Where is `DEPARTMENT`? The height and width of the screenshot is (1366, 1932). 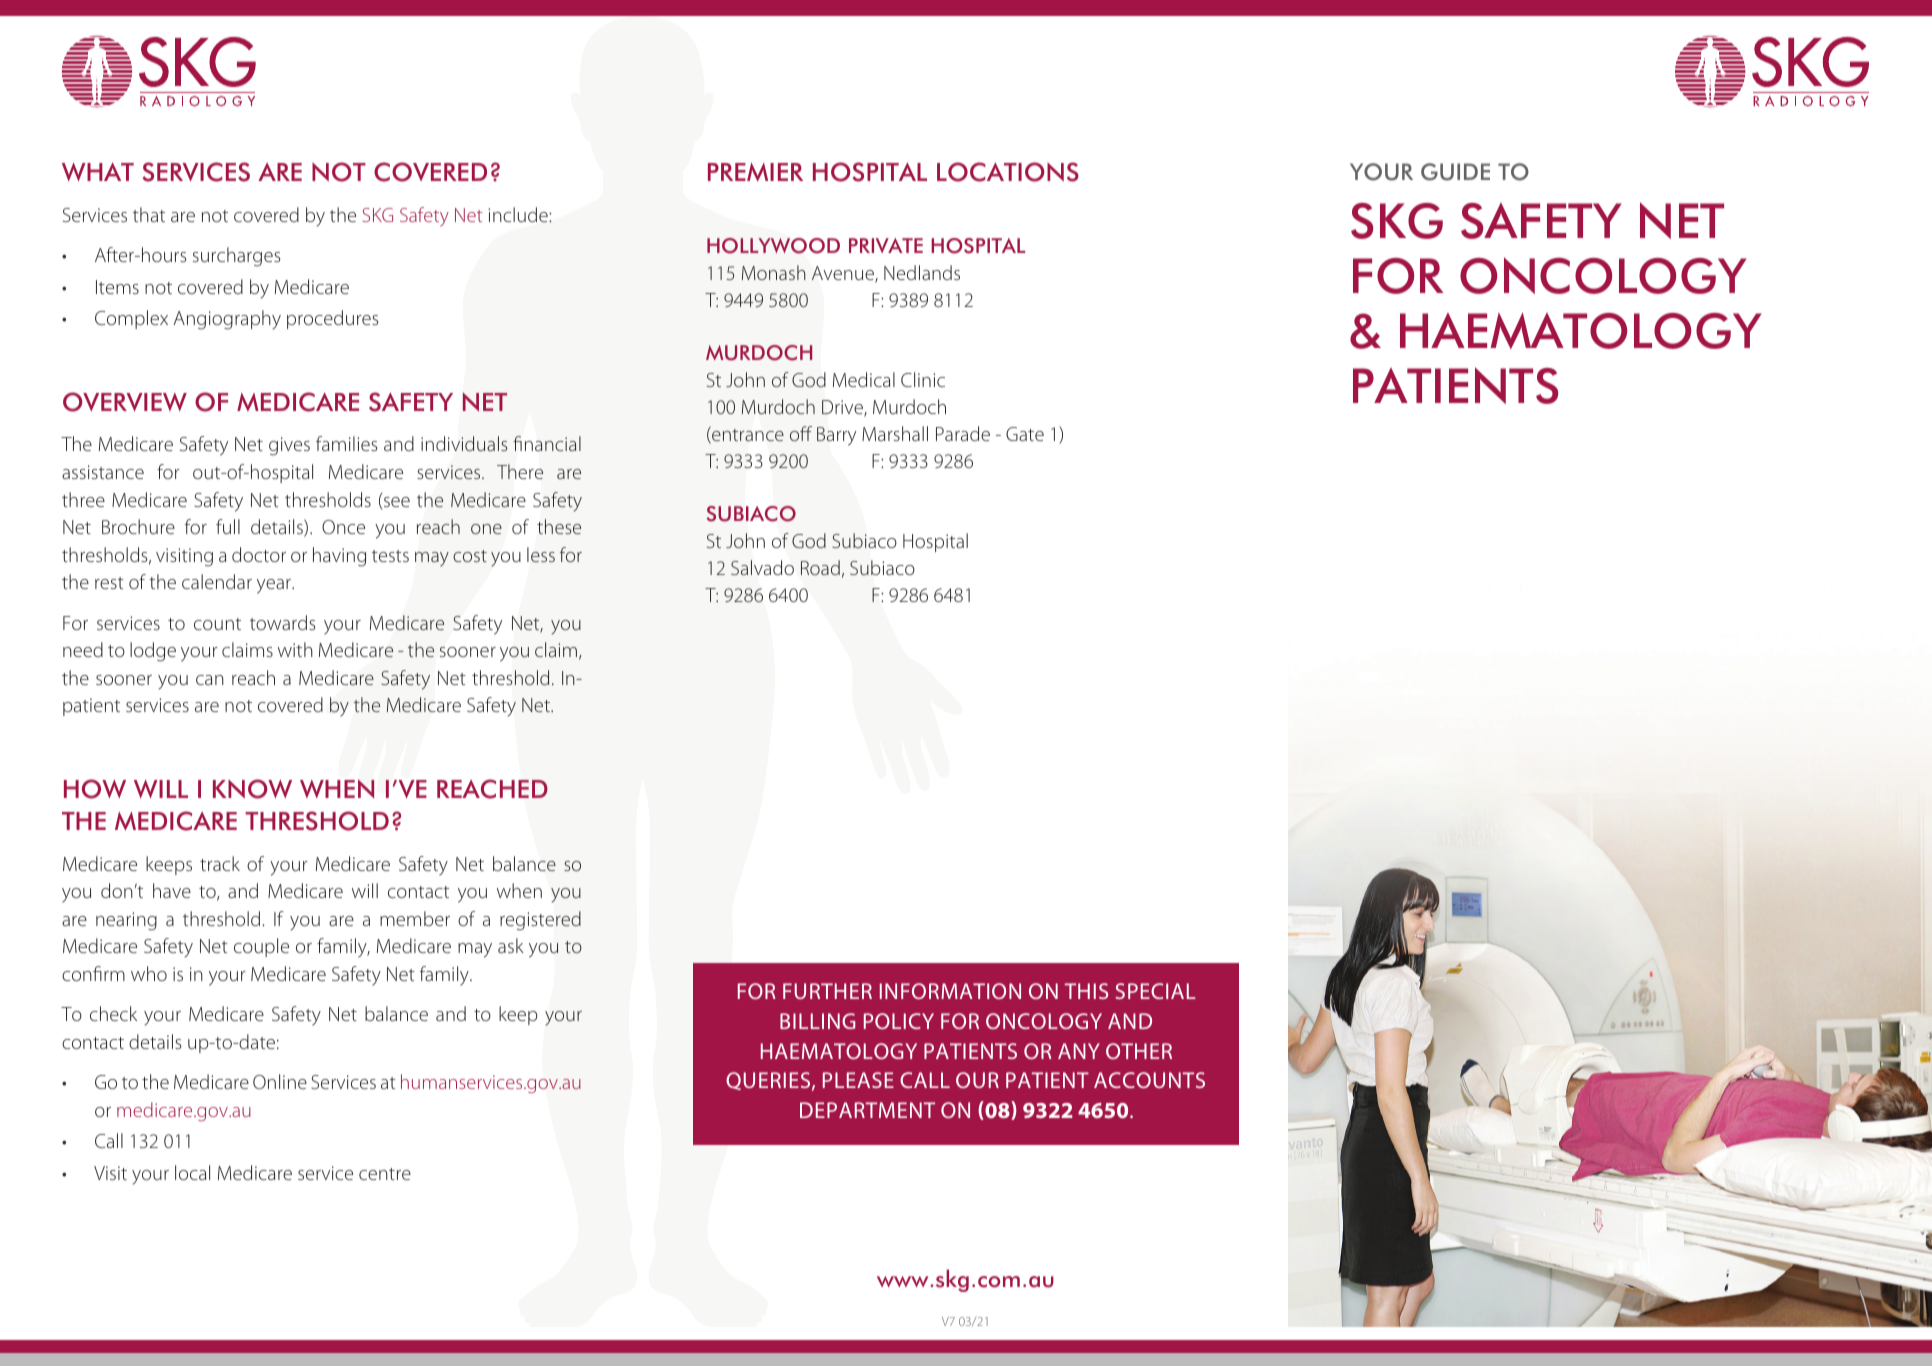 DEPARTMENT is located at coordinates (867, 1110).
